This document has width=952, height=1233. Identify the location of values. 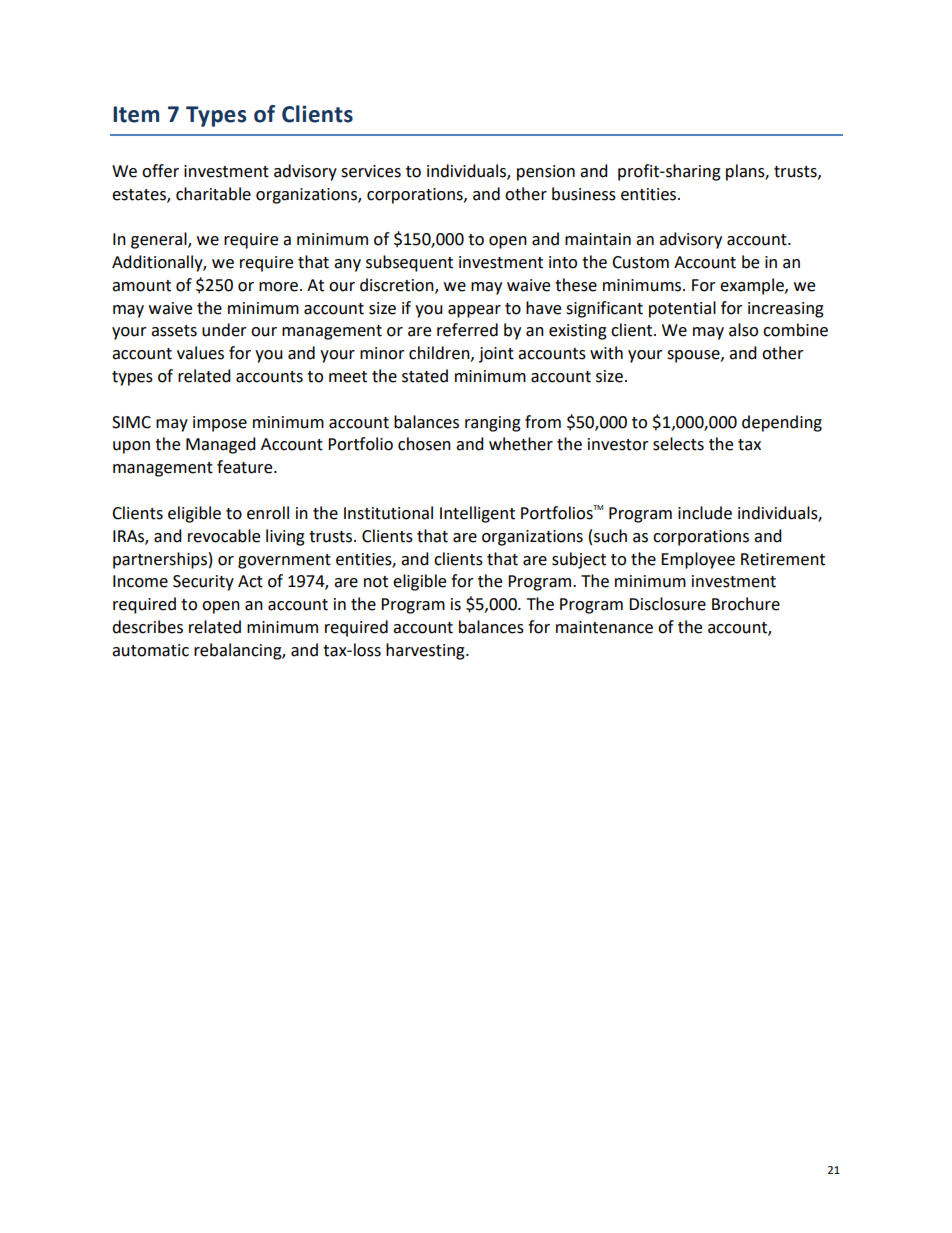
(200, 353).
